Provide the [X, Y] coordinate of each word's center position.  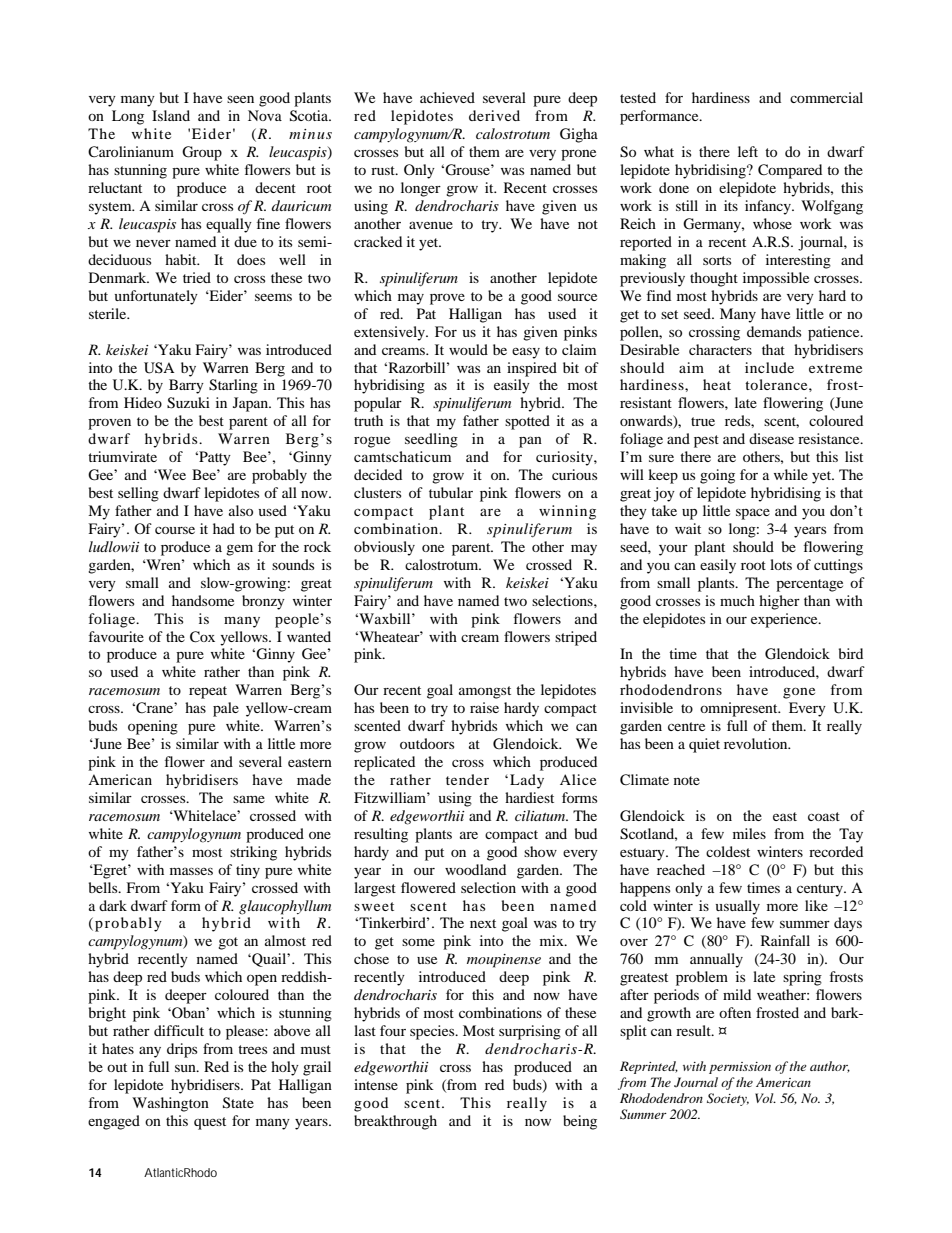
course [175, 530]
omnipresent [740, 709]
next [483, 923]
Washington [170, 1104]
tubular [451, 492]
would [468, 349]
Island [171, 115]
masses [191, 871]
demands [774, 331]
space [753, 514]
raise [484, 707]
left [748, 151]
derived [494, 115]
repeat [208, 692]
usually [738, 907]
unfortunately [156, 297]
